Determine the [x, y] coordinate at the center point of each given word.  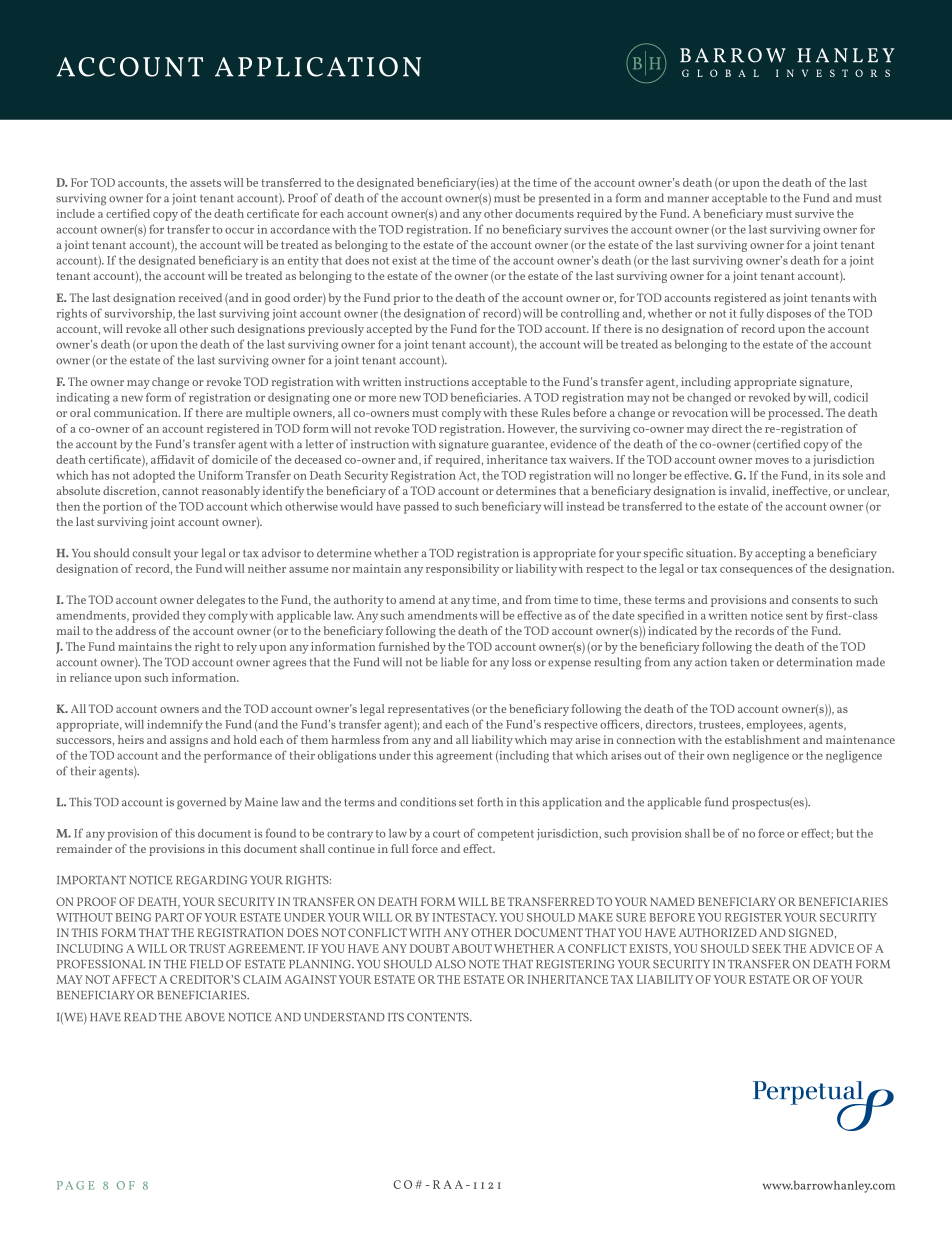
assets [205, 183]
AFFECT [134, 979]
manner [688, 199]
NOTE [484, 964]
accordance [300, 229]
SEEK [766, 948]
